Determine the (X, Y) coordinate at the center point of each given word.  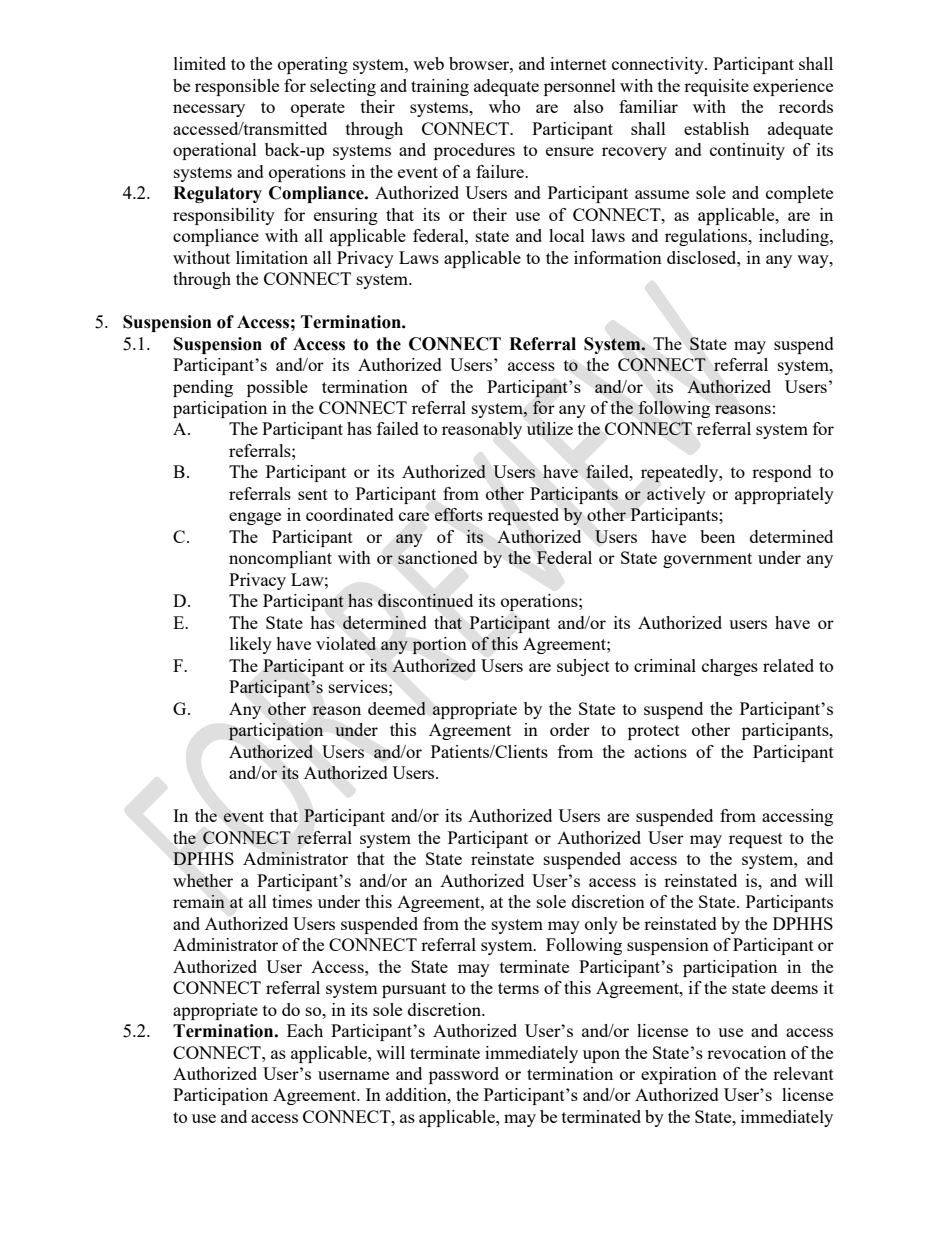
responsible (237, 87)
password (464, 1075)
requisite (716, 87)
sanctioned (438, 557)
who (504, 106)
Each (305, 1030)
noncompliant (280, 559)
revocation (746, 1052)
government (707, 560)
